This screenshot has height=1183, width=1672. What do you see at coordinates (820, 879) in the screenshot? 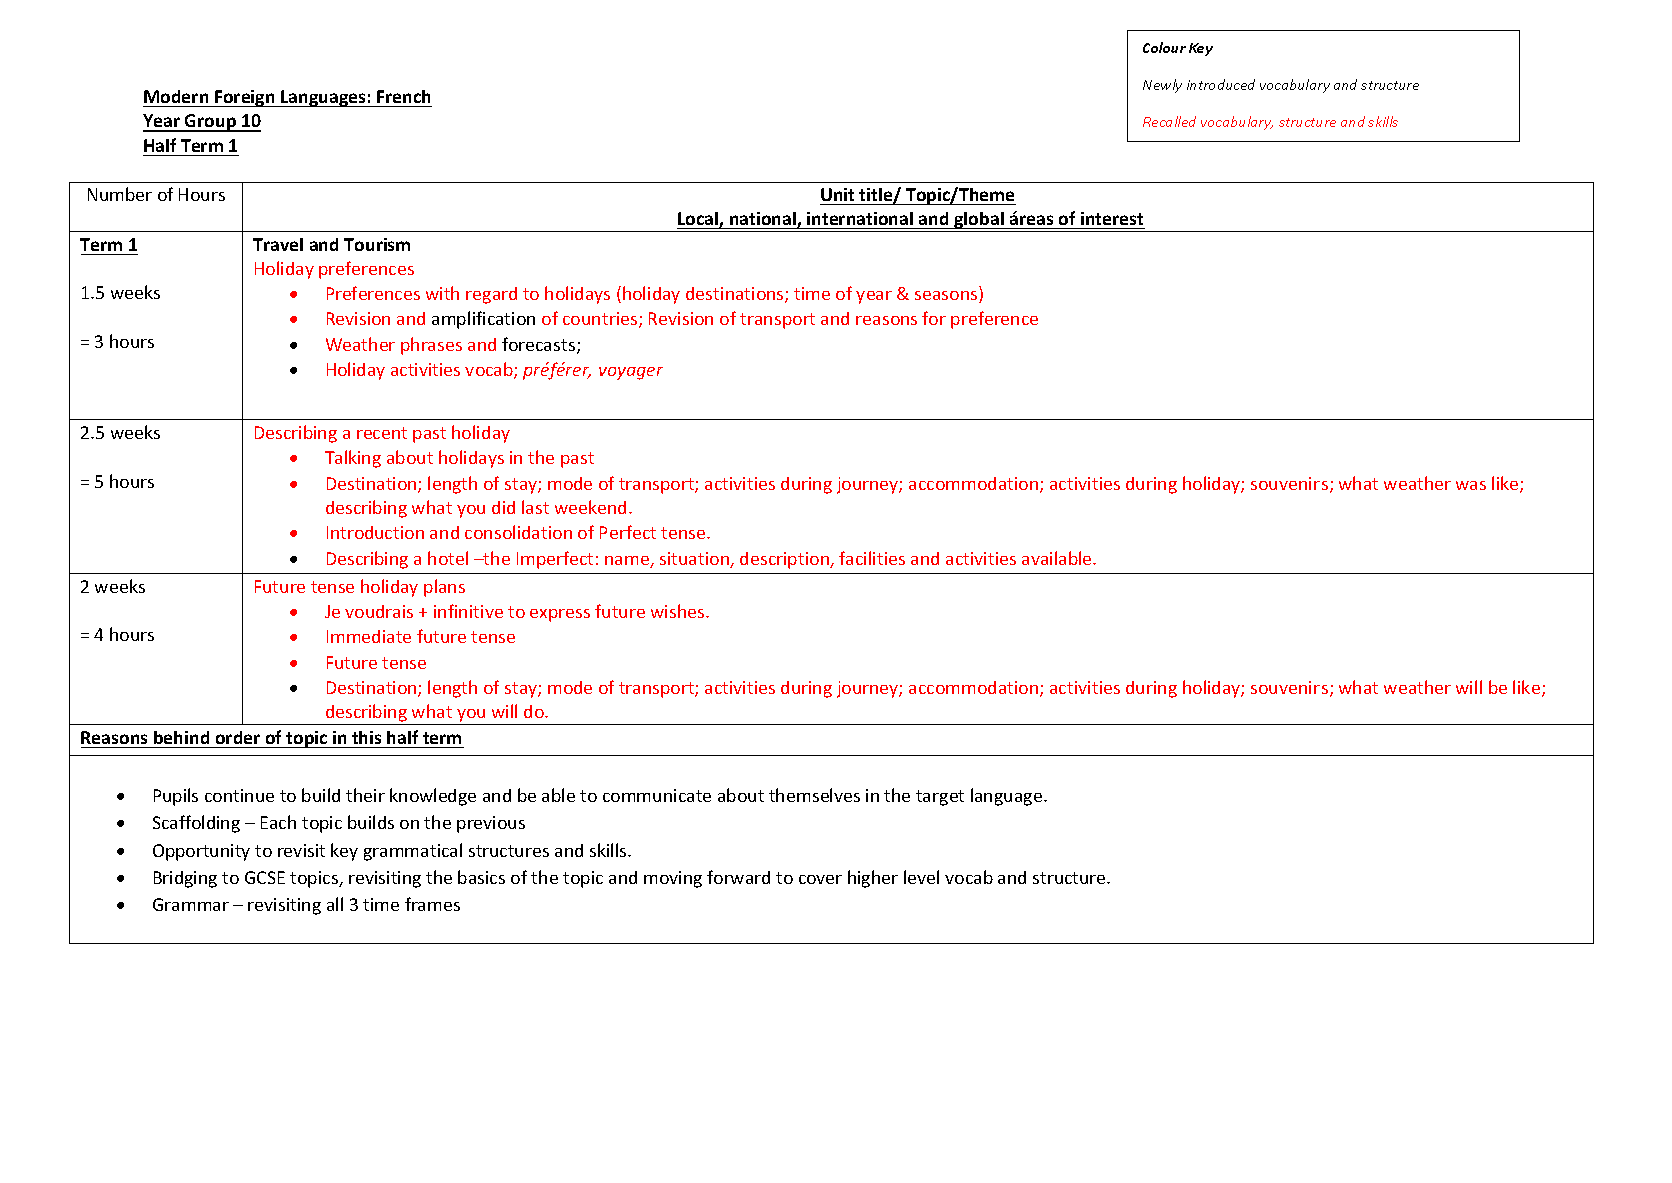
I see `cover` at bounding box center [820, 879].
